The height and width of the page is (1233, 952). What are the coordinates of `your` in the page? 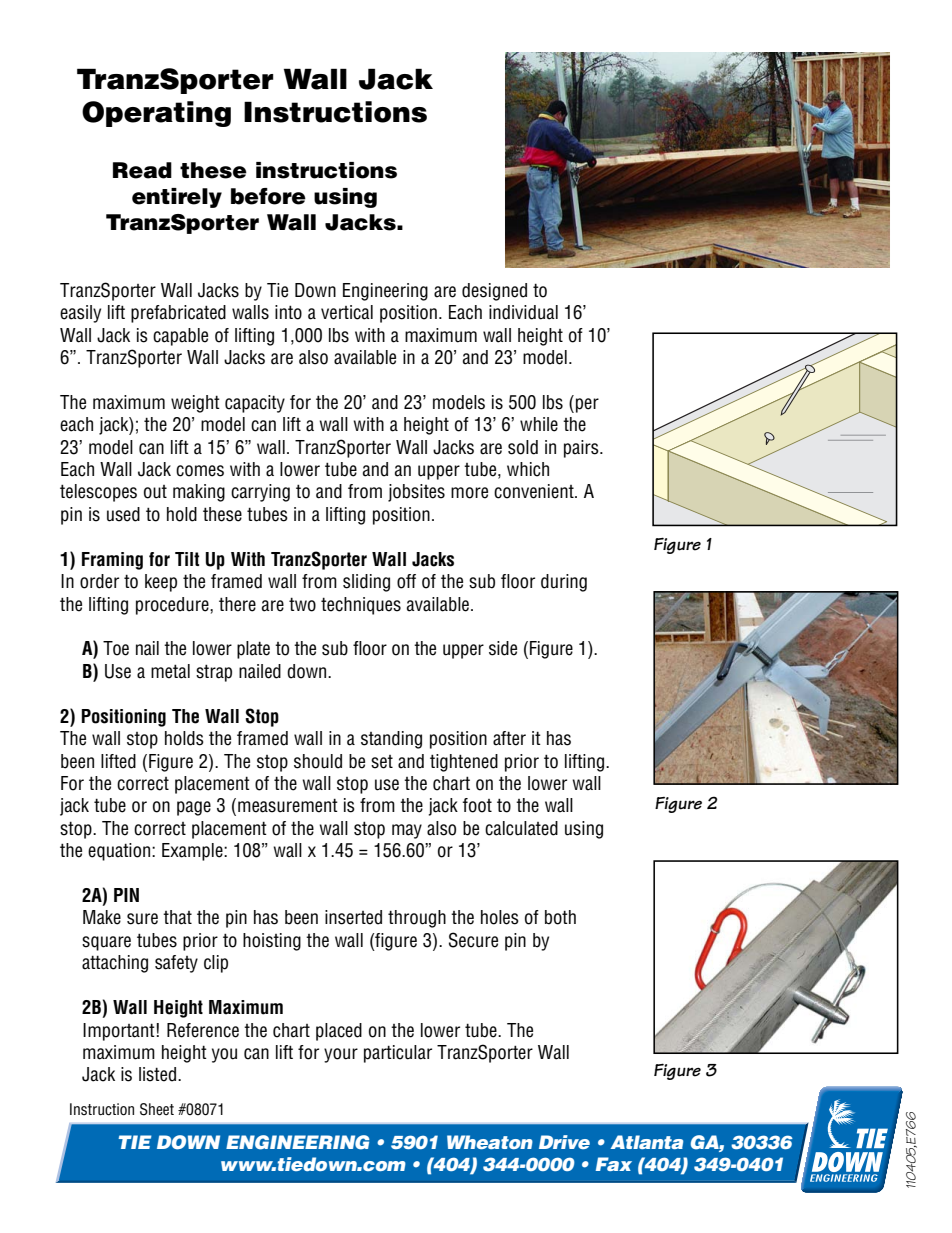 It's located at (341, 1055).
